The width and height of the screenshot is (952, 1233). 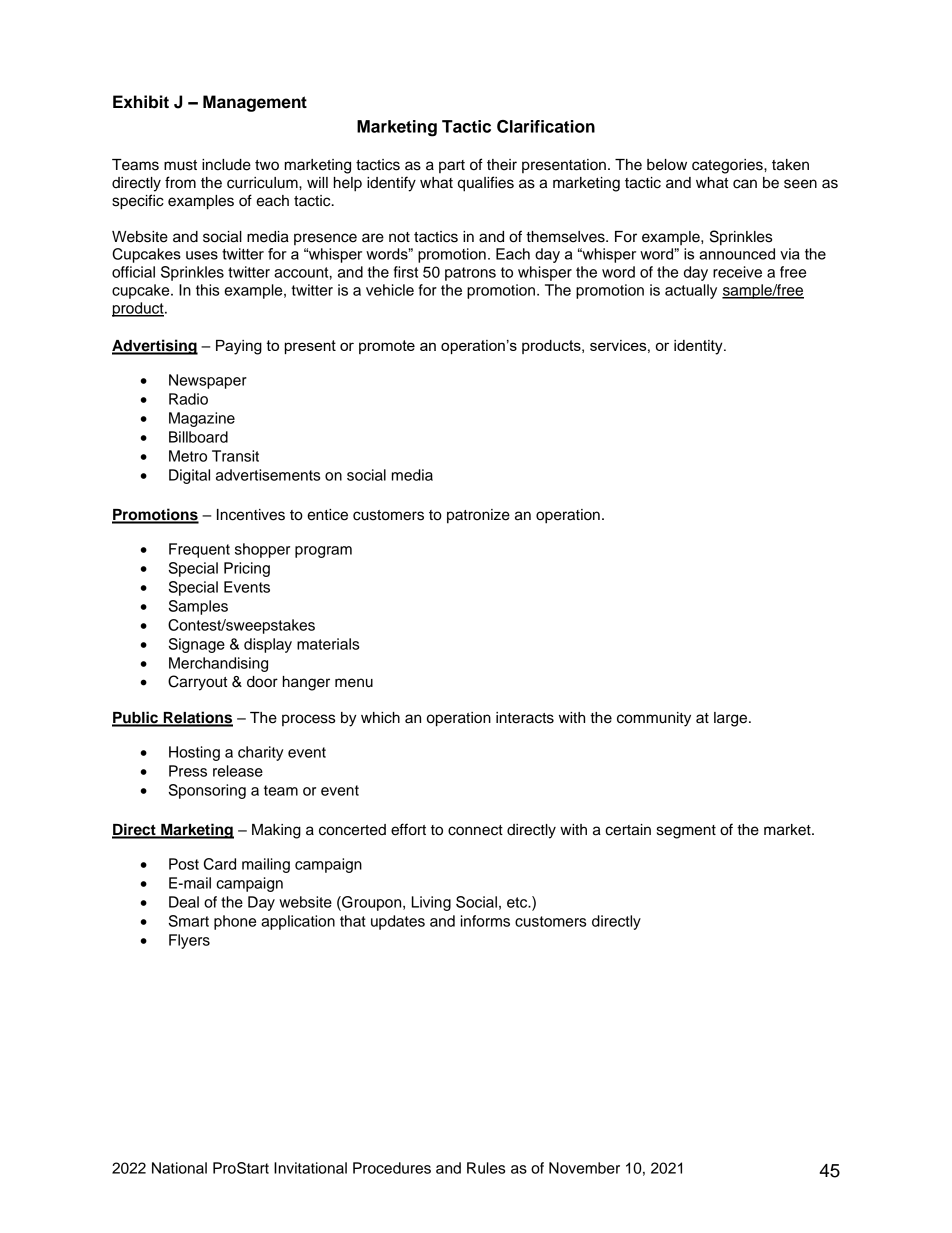 What do you see at coordinates (525, 718) in the screenshot?
I see `interacts` at bounding box center [525, 718].
